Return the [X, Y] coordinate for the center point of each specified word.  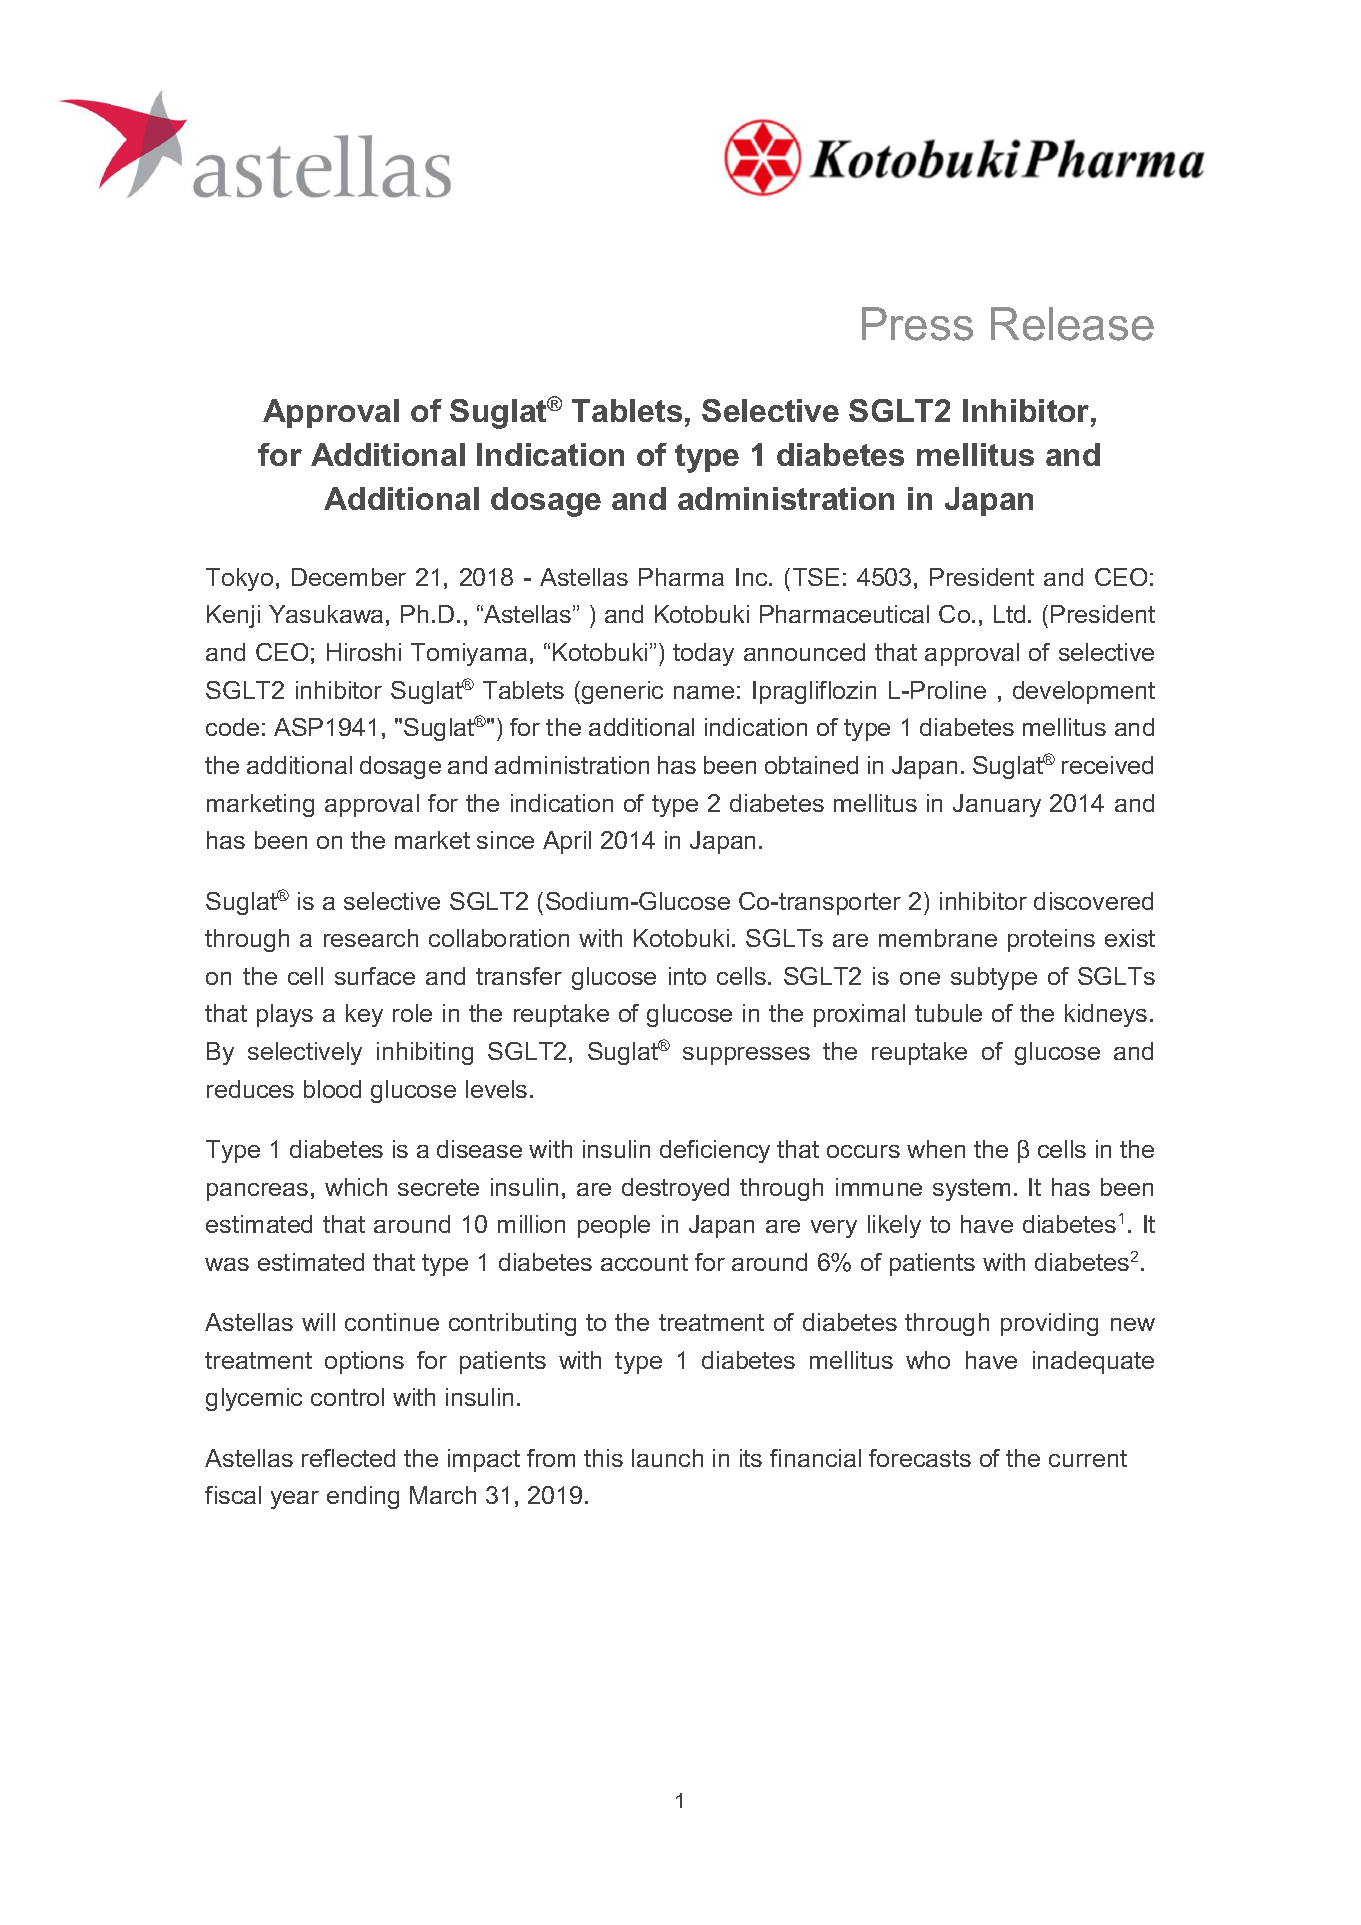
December [349, 577]
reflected [348, 1458]
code [232, 727]
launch [667, 1458]
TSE [816, 577]
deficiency [715, 1151]
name [704, 692]
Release [1072, 324]
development [1084, 692]
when [936, 1149]
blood [332, 1089]
